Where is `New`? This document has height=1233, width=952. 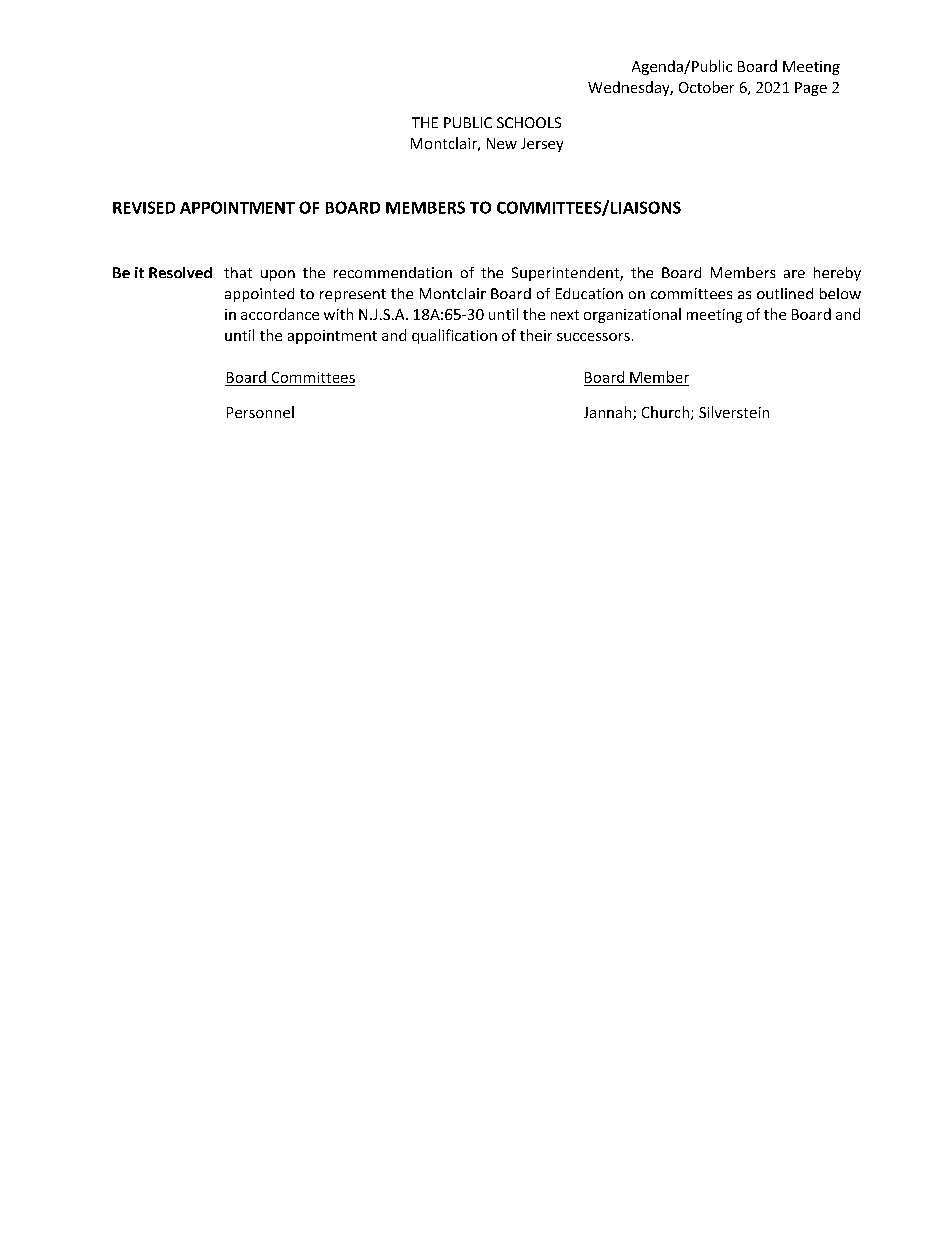 New is located at coordinates (502, 143).
